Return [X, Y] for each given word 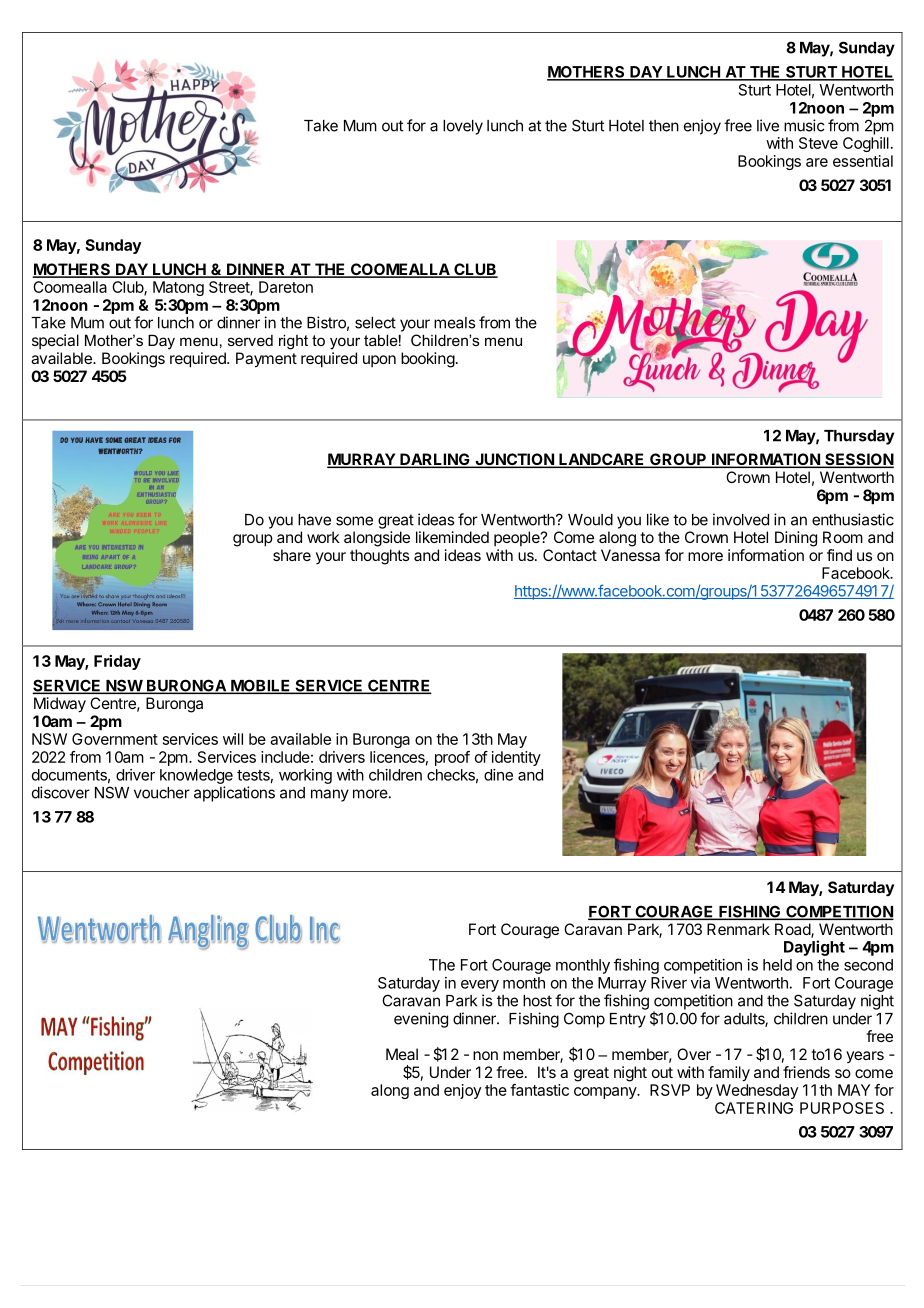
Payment [266, 360]
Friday [117, 662]
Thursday [859, 437]
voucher [162, 793]
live [768, 125]
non [485, 1055]
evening [421, 1020]
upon [379, 361]
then [664, 126]
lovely [463, 127]
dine [498, 775]
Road [793, 930]
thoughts [379, 557]
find [839, 555]
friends [806, 1072]
